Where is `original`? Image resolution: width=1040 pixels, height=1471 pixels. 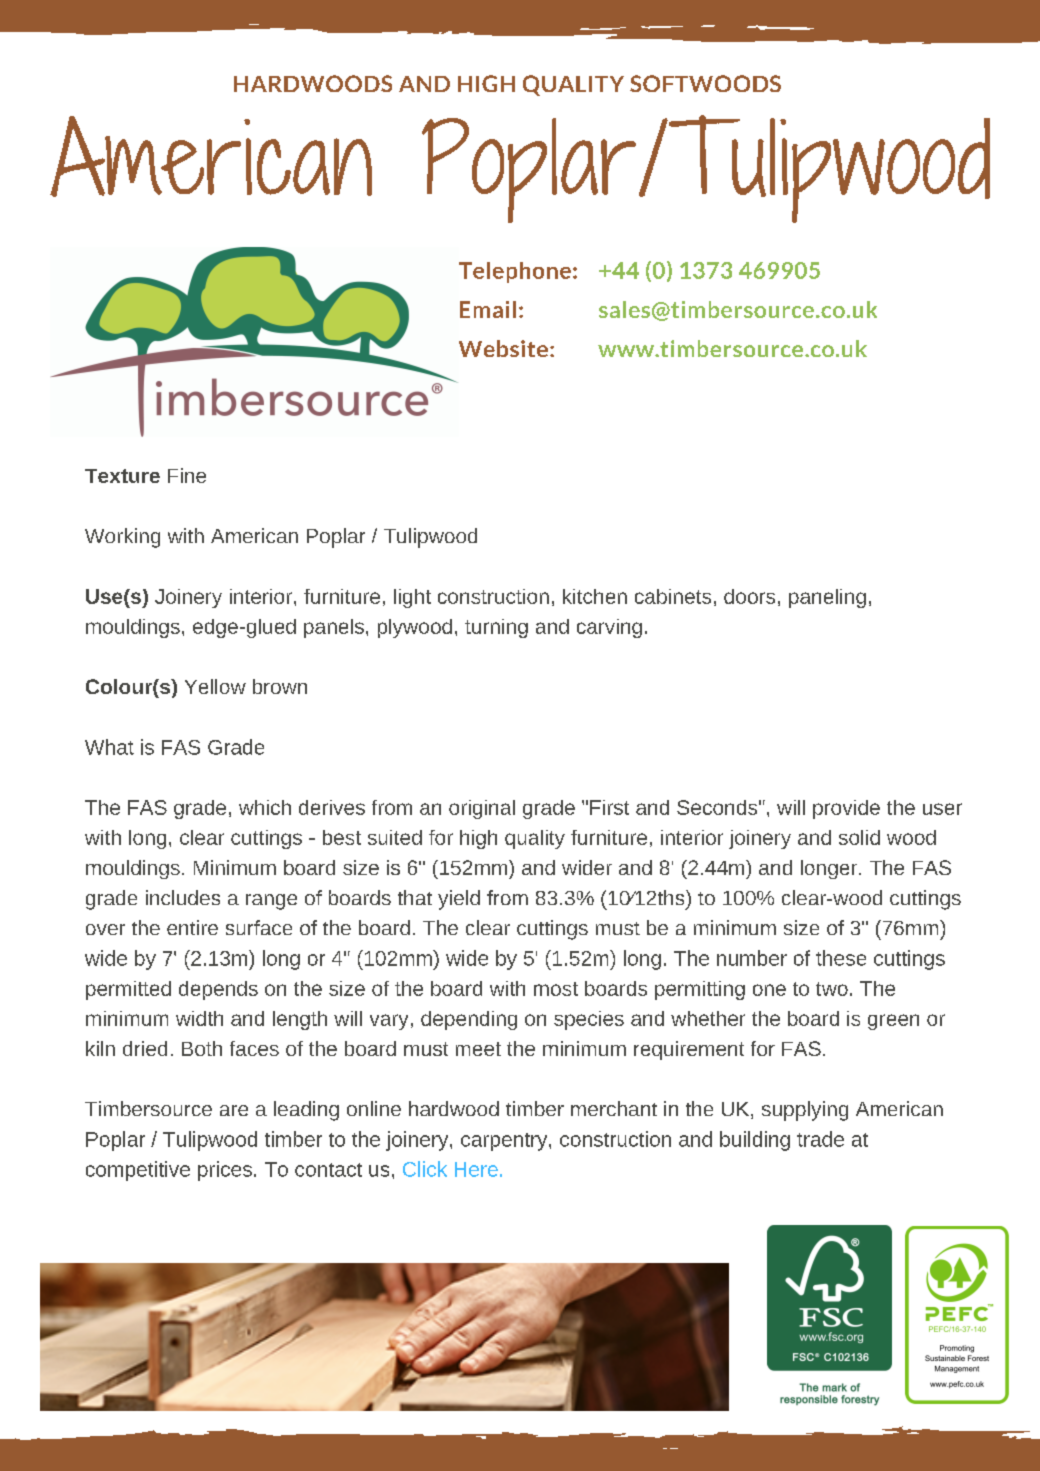 original is located at coordinates (482, 809).
